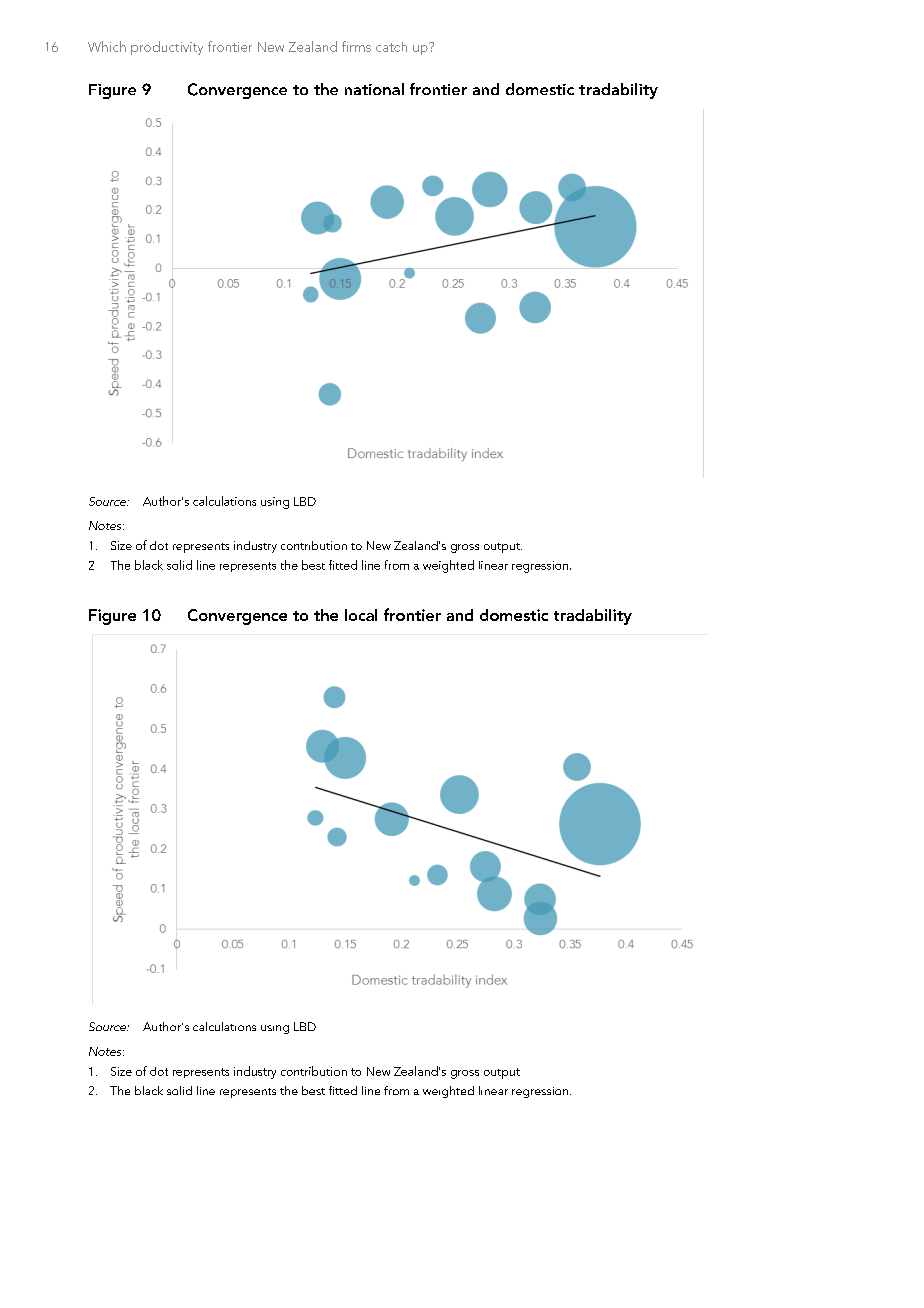 This screenshot has width=924, height=1308. I want to click on Which, so click(107, 46).
